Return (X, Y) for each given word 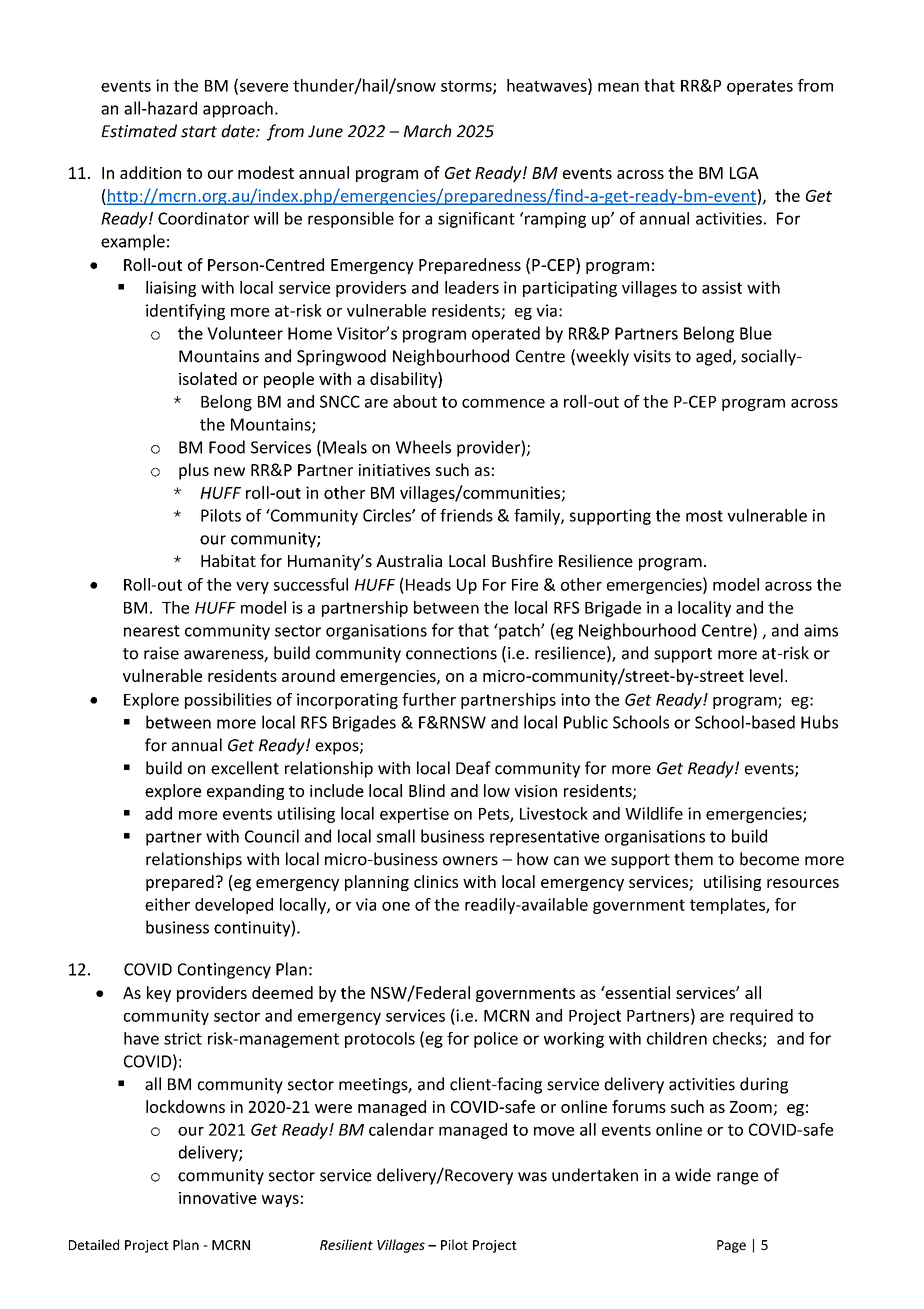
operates (760, 87)
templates (728, 906)
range (738, 1178)
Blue (756, 333)
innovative (218, 1198)
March (427, 131)
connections (451, 653)
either (167, 904)
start (199, 132)
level (766, 675)
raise (161, 653)
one (396, 906)
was (532, 1177)
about (415, 401)
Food (227, 447)
